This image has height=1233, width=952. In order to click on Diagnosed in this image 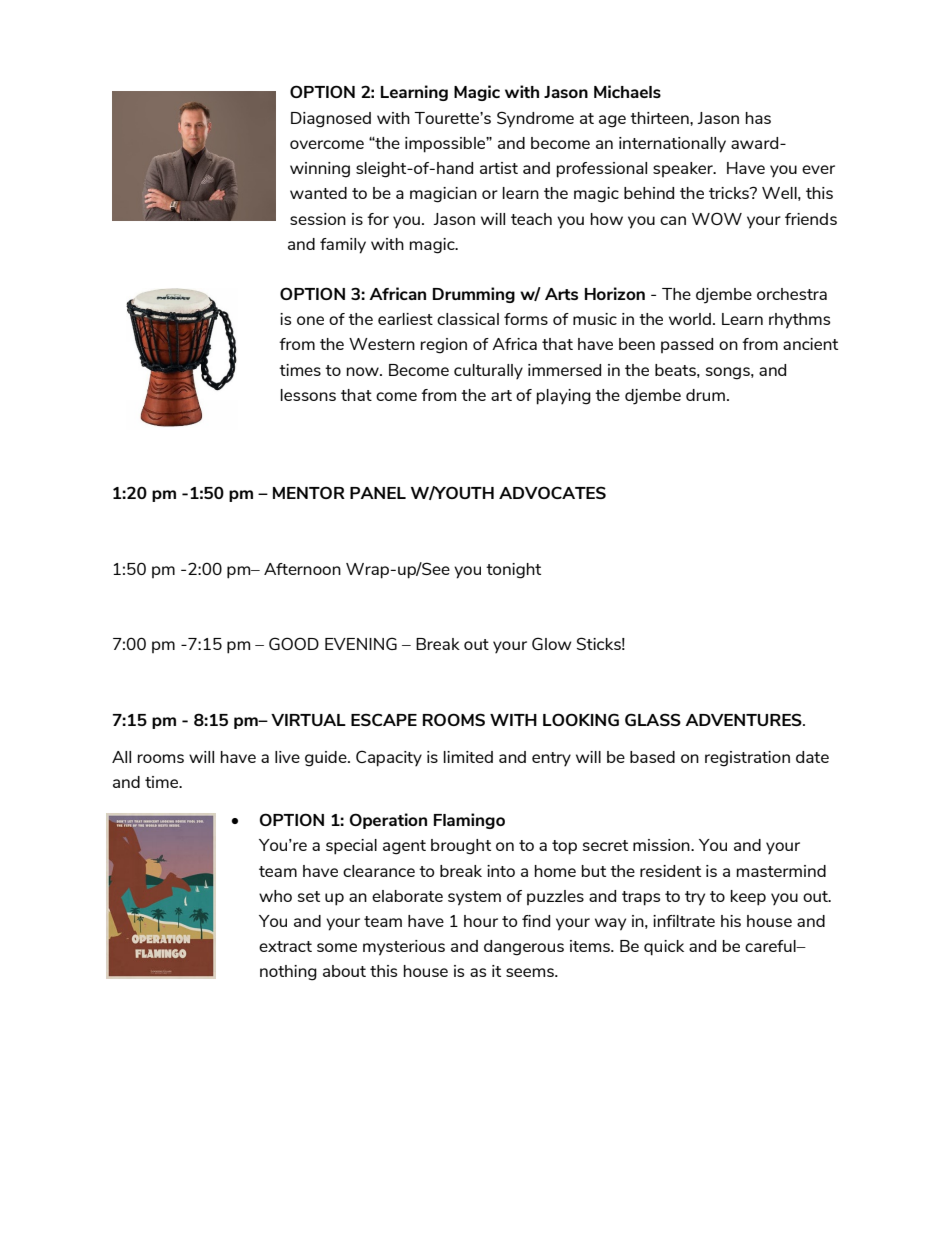, I will do `click(331, 120)`.
